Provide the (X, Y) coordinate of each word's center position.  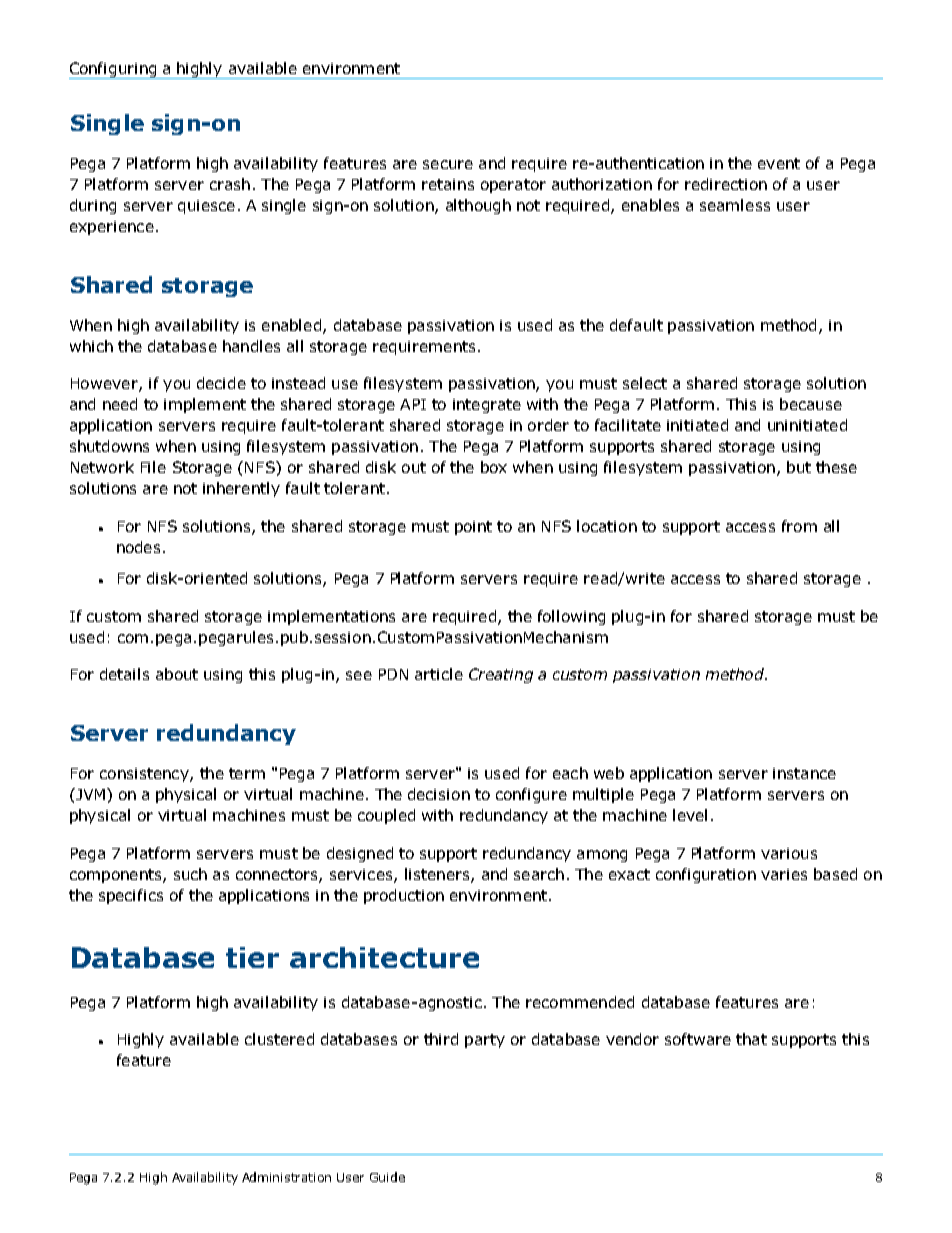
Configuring (114, 70)
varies (784, 874)
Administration (286, 1177)
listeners (438, 875)
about (177, 674)
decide (221, 383)
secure (448, 164)
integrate (487, 406)
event (779, 163)
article (439, 674)
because (811, 404)
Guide (387, 1177)
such (190, 874)
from (799, 526)
